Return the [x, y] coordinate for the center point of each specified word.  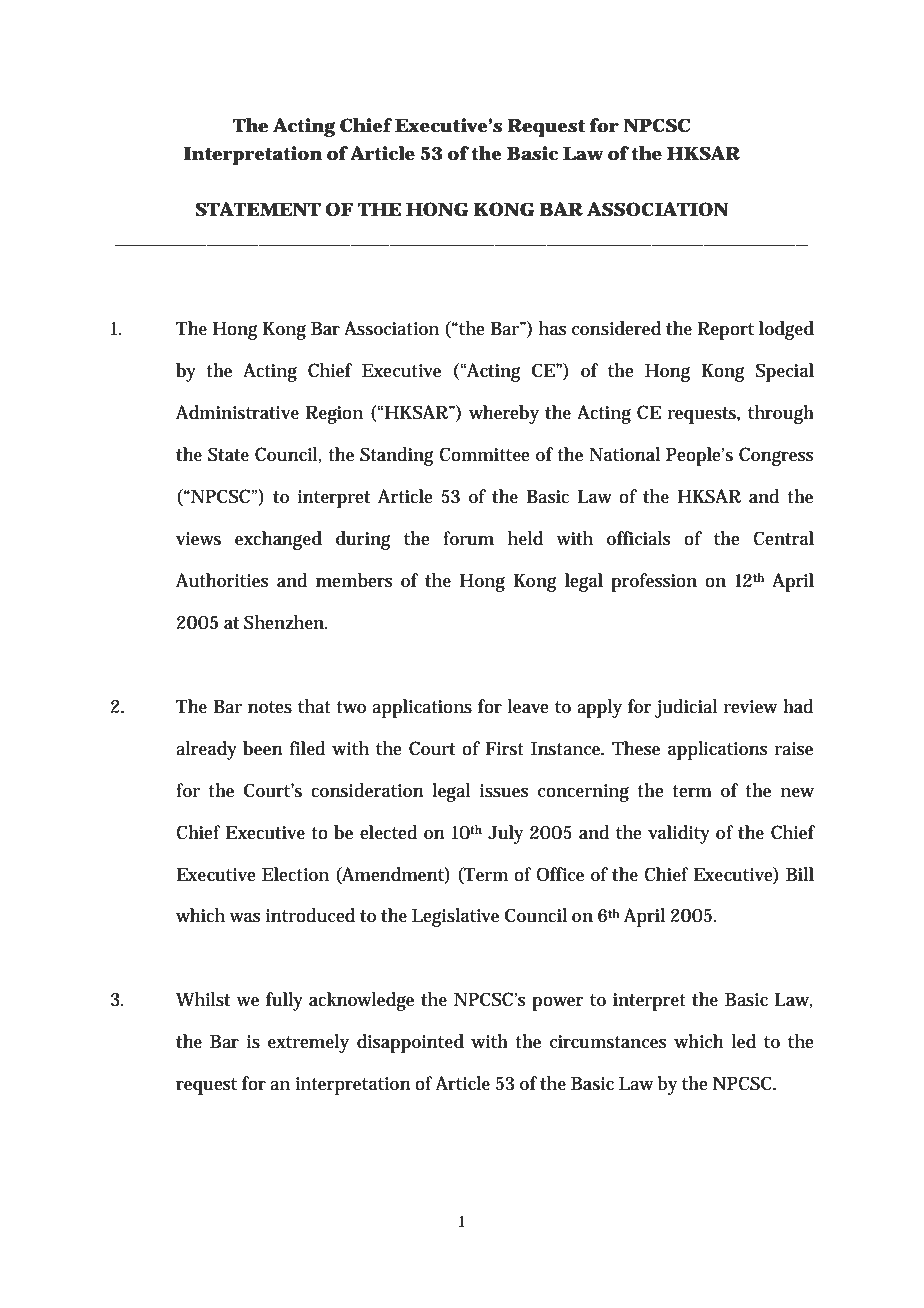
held [525, 538]
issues [504, 791]
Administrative [237, 412]
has [553, 328]
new [797, 793]
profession [654, 582]
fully [284, 1001]
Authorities [222, 580]
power [557, 1004]
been [263, 748]
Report [725, 330]
